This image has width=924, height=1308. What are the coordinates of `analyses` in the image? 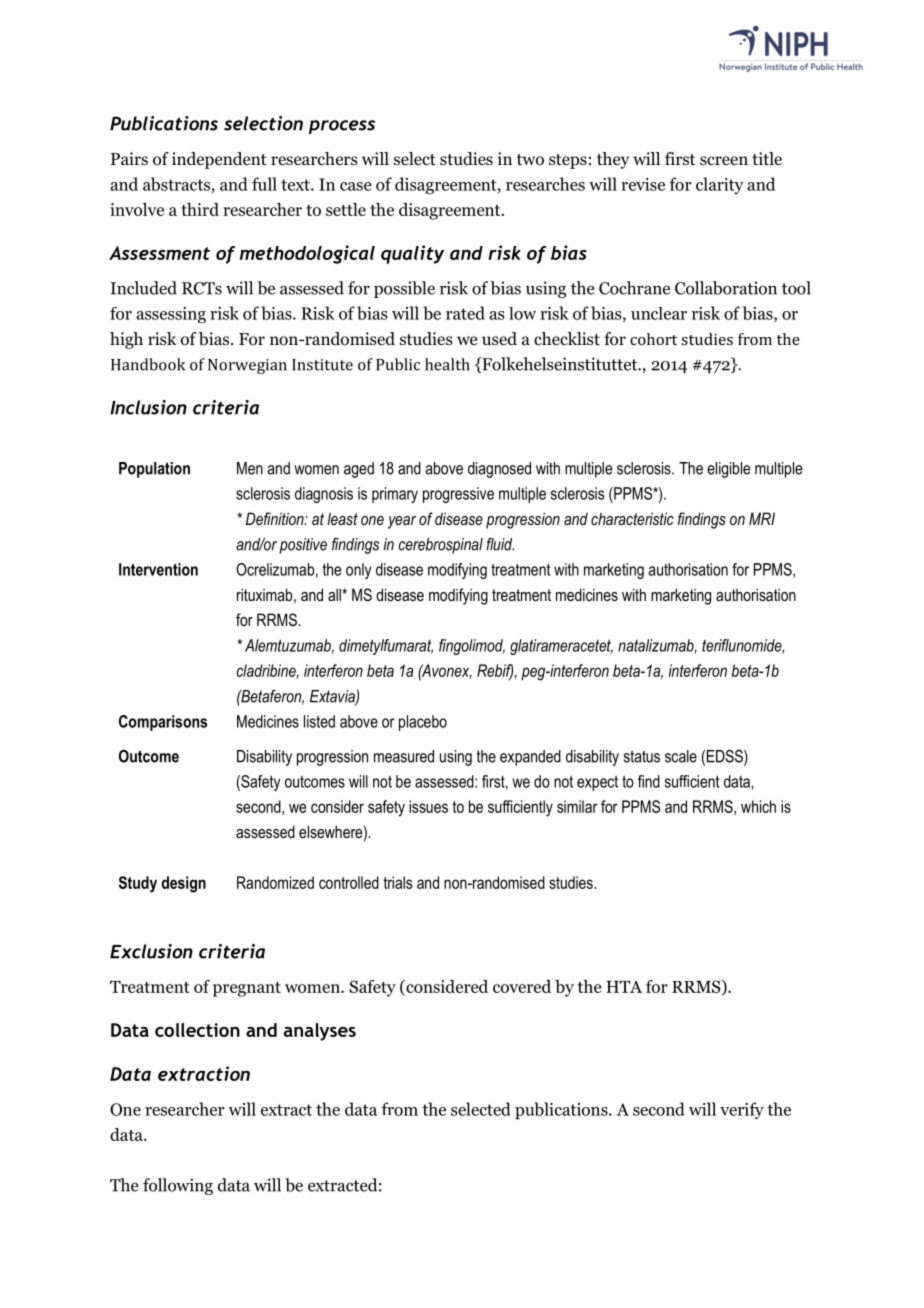 It's located at (320, 1032).
